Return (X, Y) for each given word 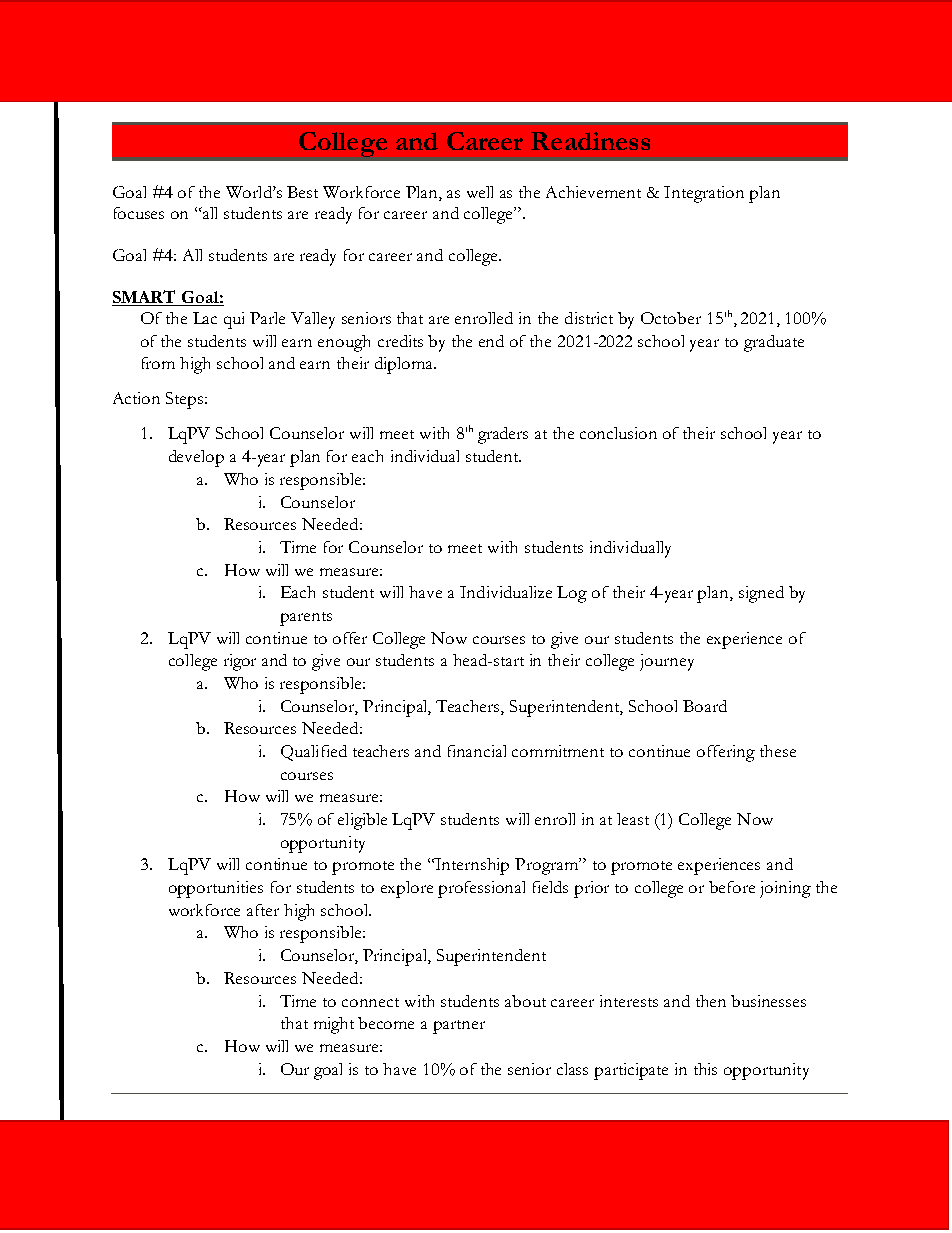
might (334, 1025)
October (671, 318)
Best (302, 192)
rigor (240, 662)
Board (705, 706)
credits (400, 341)
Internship (471, 866)
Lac (205, 318)
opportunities (216, 889)
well (480, 192)
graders (503, 435)
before (732, 887)
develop (196, 458)
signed (761, 594)
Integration (704, 194)
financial (477, 751)
